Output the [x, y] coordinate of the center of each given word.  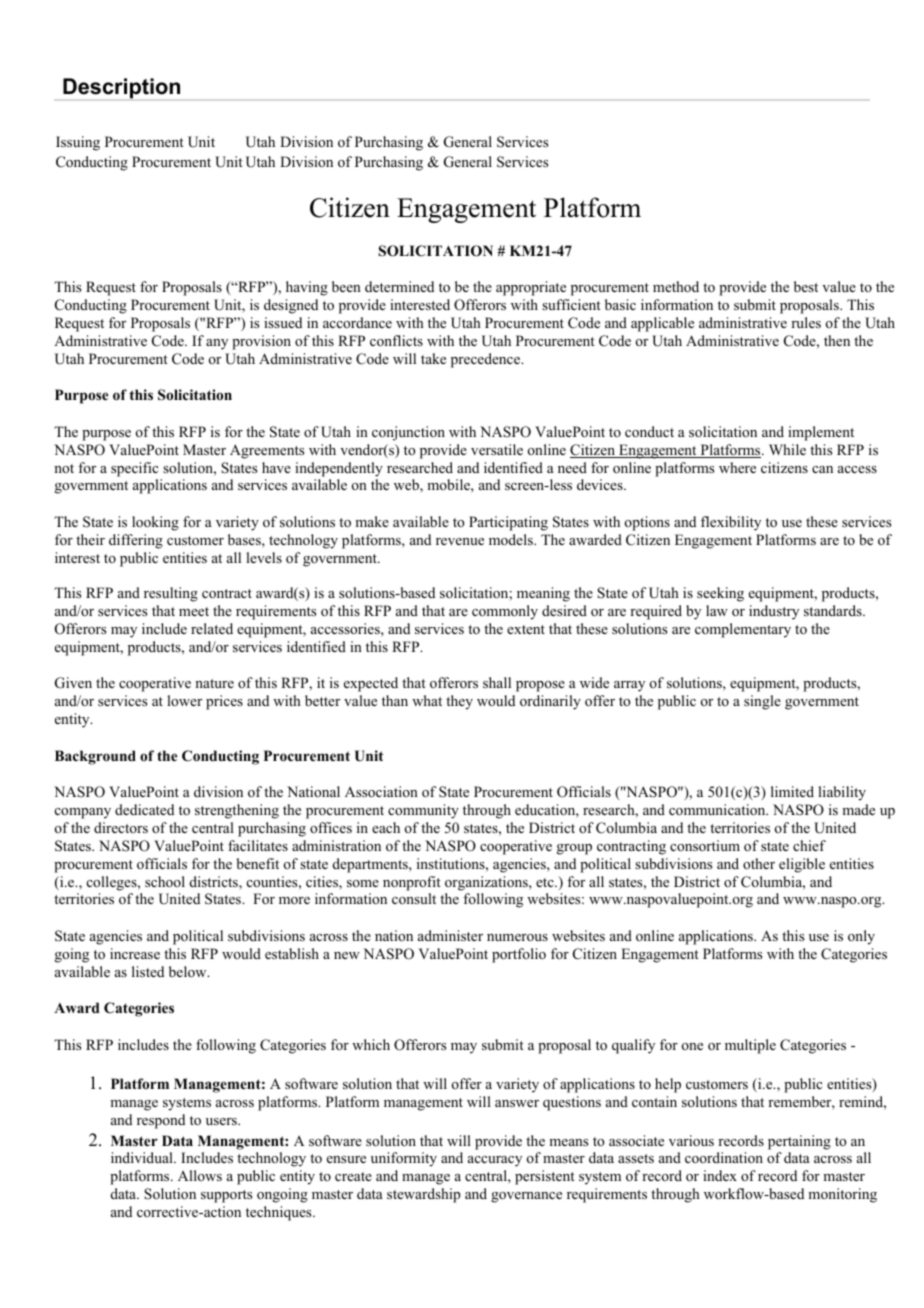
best [806, 286]
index [720, 1175]
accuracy [495, 1161]
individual [143, 1157]
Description [121, 88]
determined [399, 286]
